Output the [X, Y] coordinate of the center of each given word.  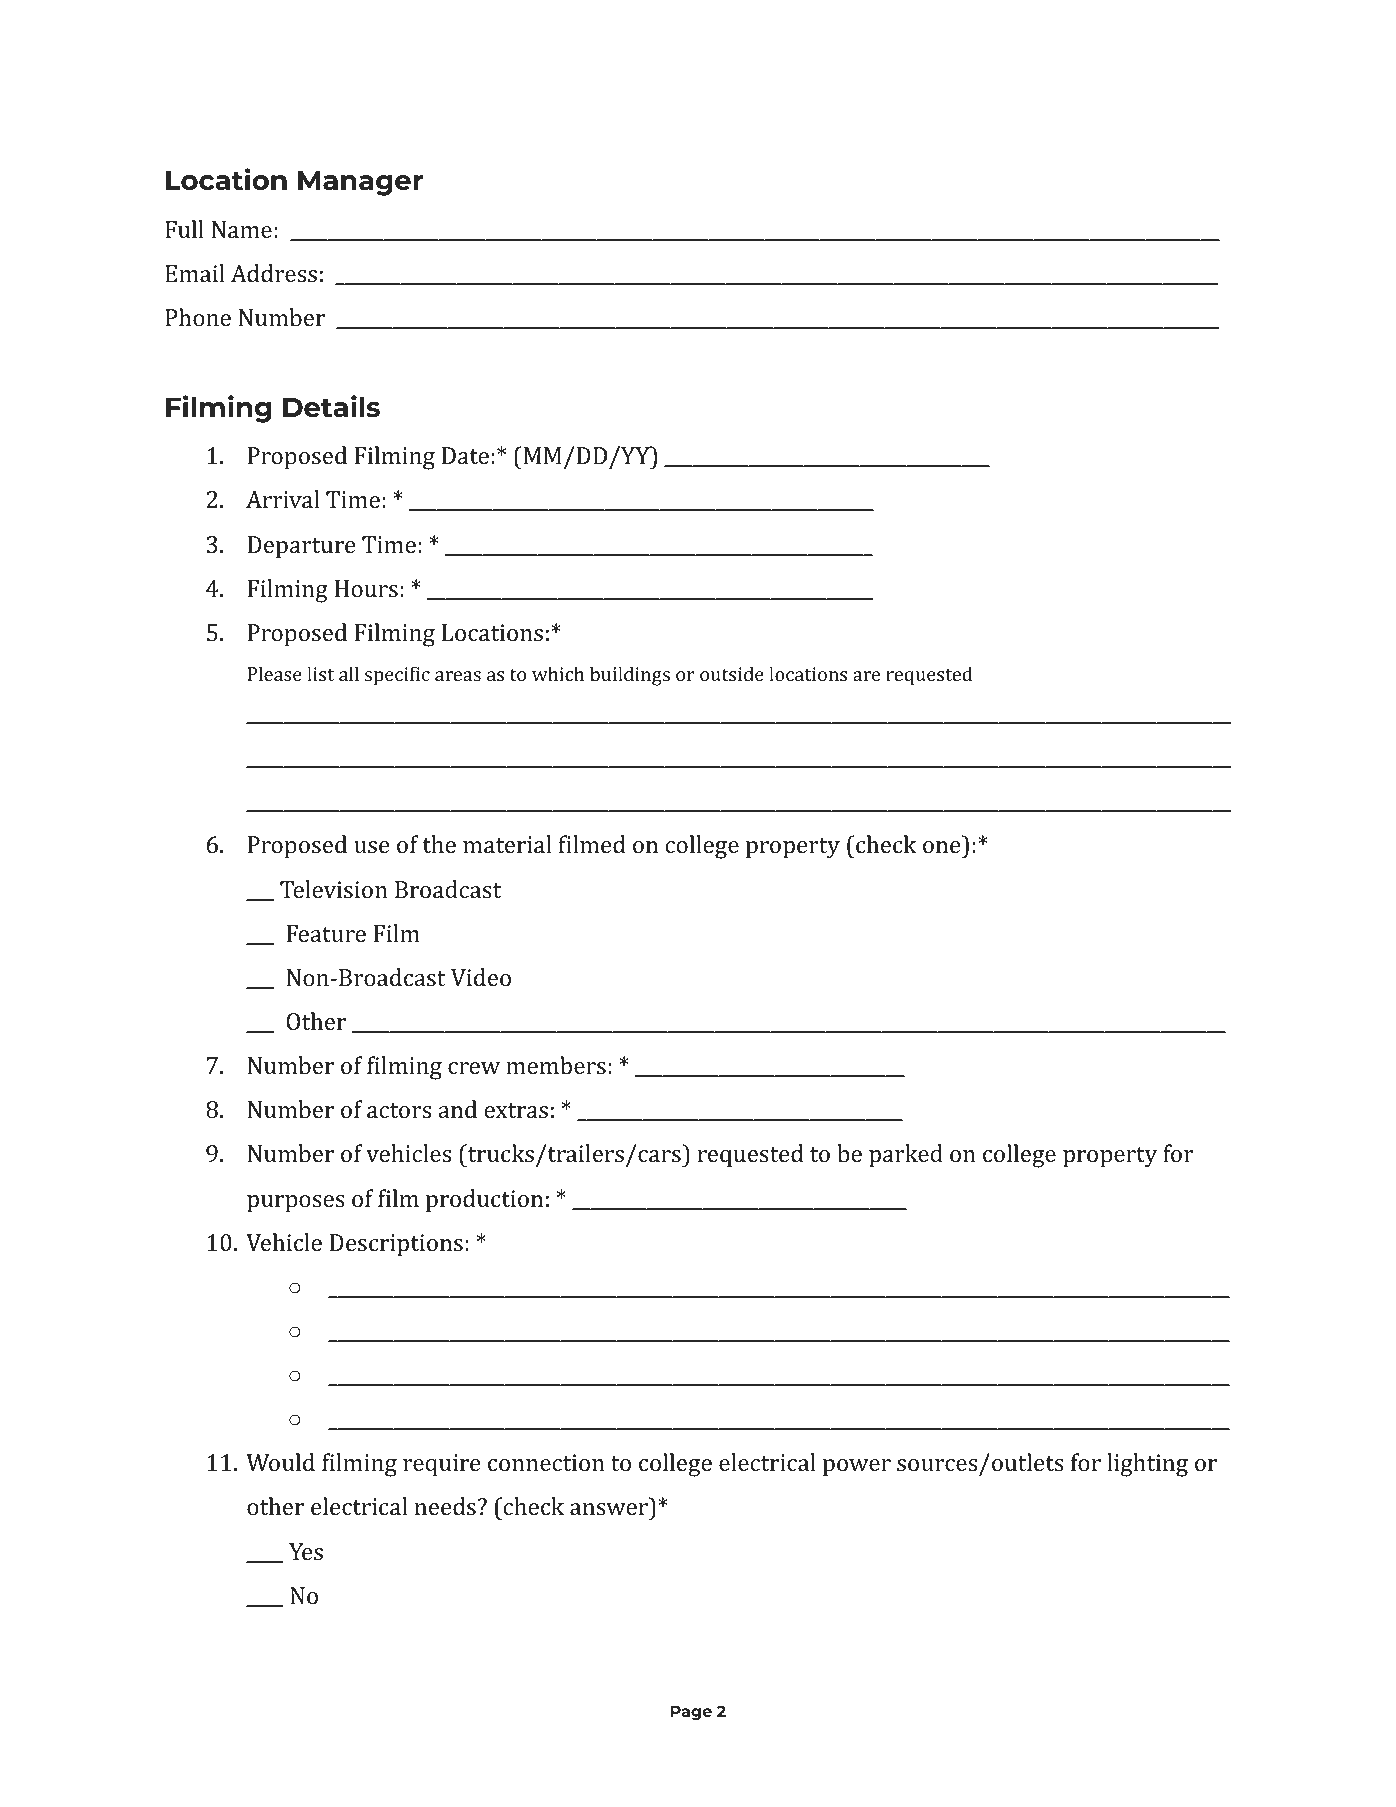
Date [465, 455]
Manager [360, 183]
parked [906, 1156]
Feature [326, 933]
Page [691, 1713]
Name [241, 229]
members [556, 1065]
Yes [306, 1551]
